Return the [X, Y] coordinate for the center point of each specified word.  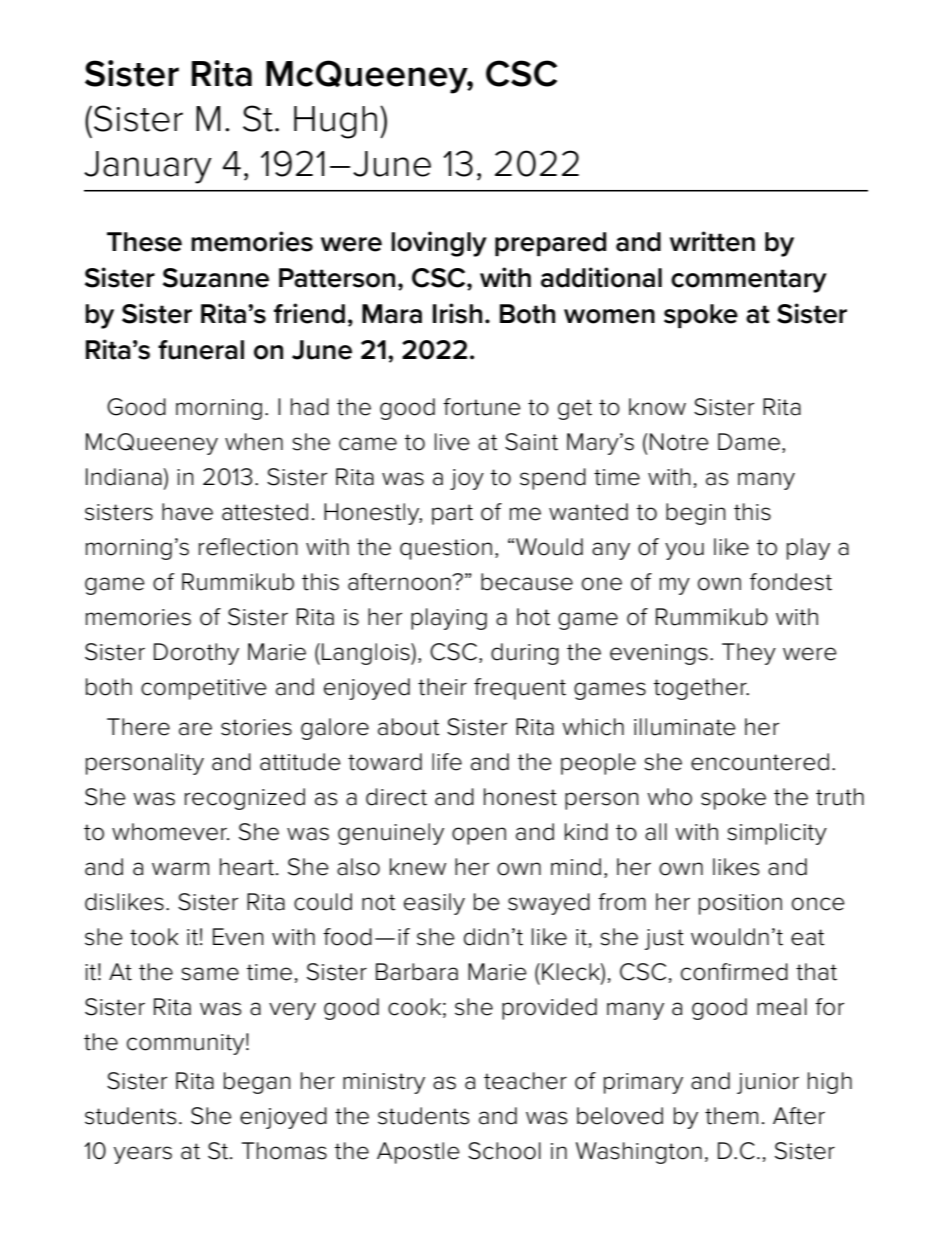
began [257, 1083]
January [148, 167]
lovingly [439, 244]
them [731, 1116]
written [712, 241]
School [504, 1151]
